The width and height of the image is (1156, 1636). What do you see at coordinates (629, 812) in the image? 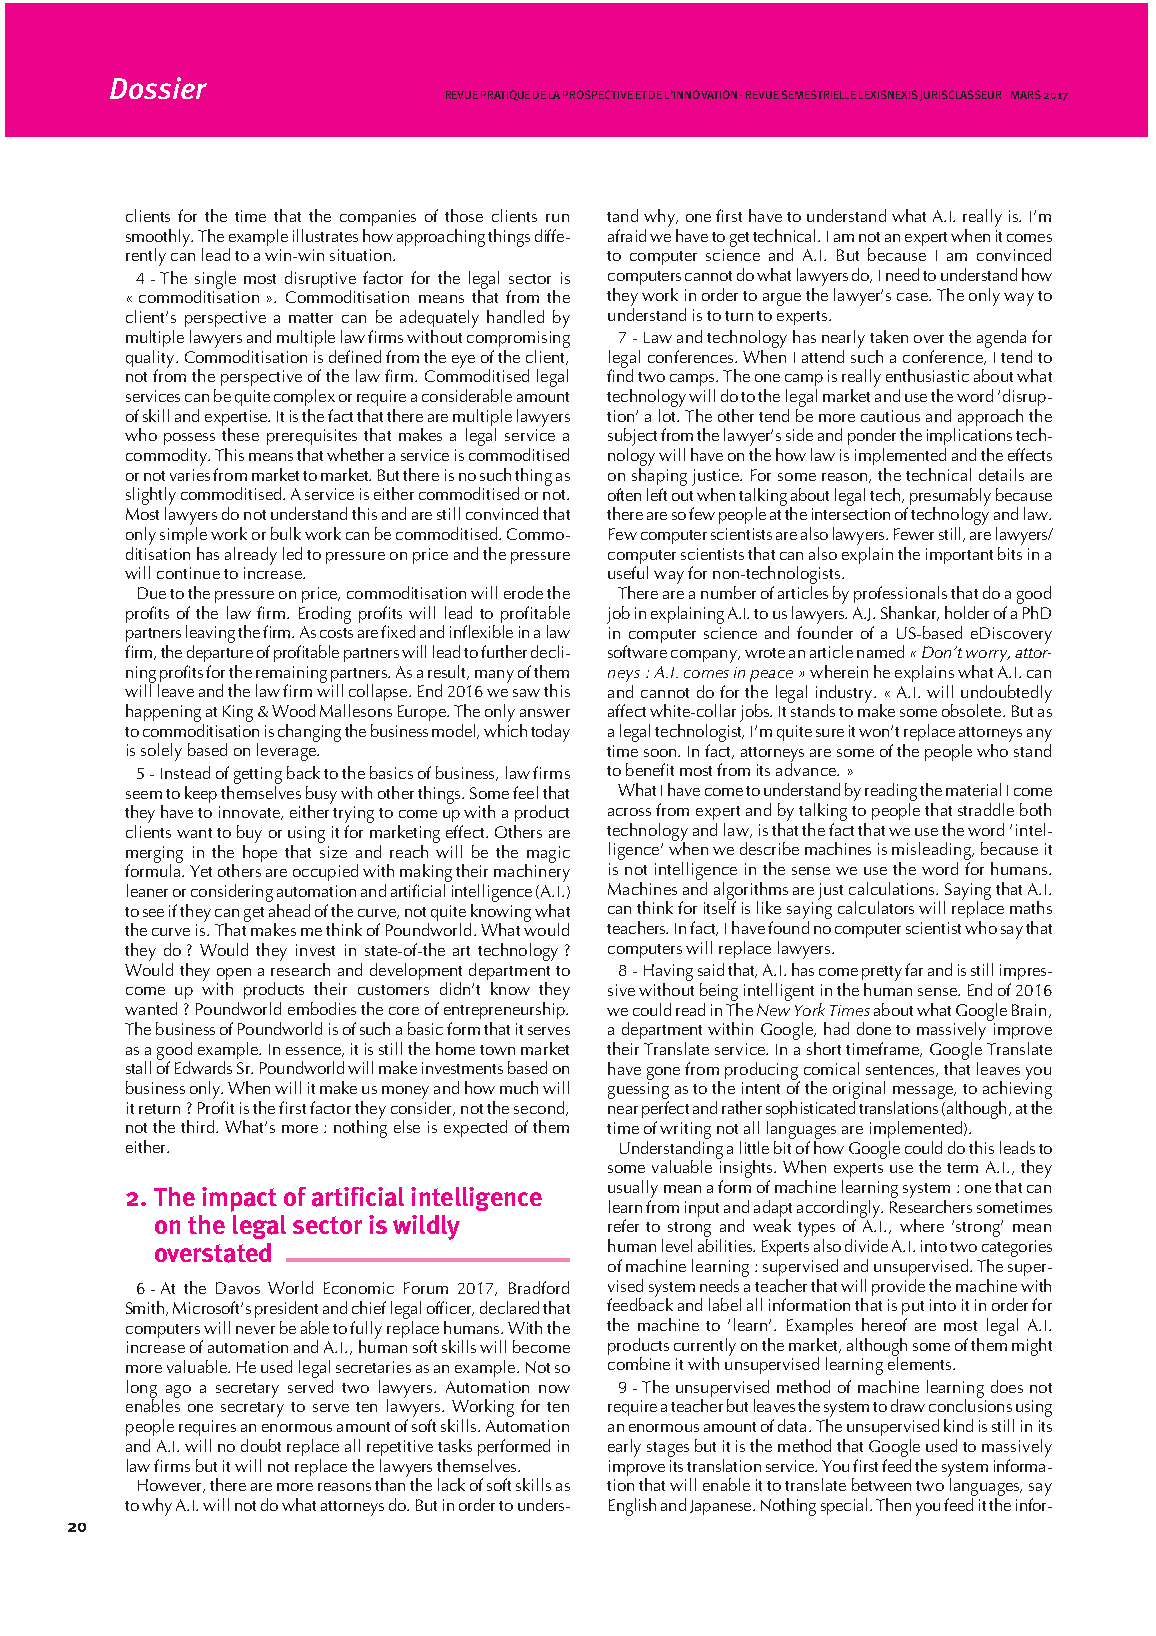
I see `across` at bounding box center [629, 812].
